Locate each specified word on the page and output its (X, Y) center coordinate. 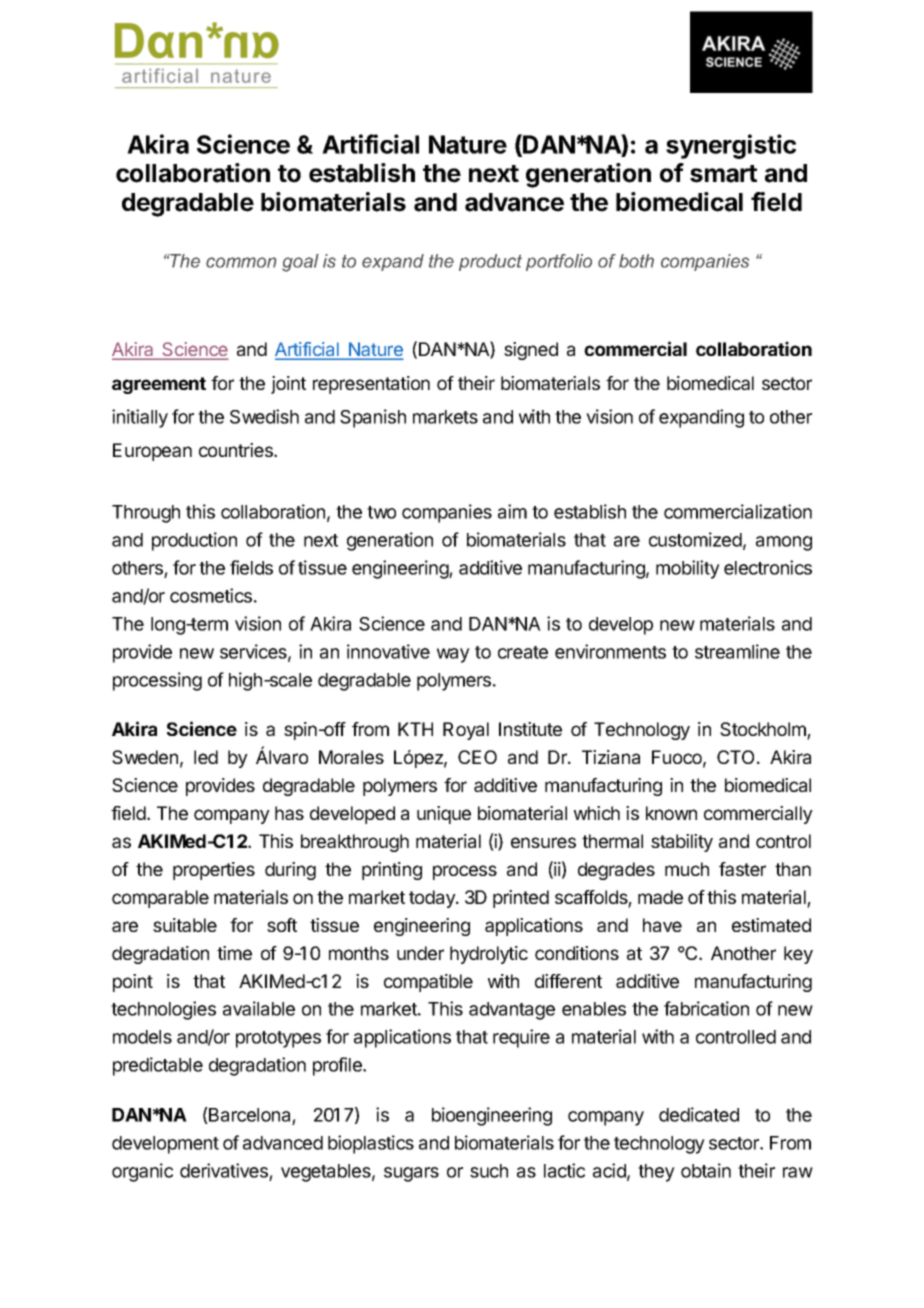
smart (723, 174)
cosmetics (211, 595)
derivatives (224, 1170)
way (453, 655)
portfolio (559, 262)
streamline (737, 651)
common (241, 262)
